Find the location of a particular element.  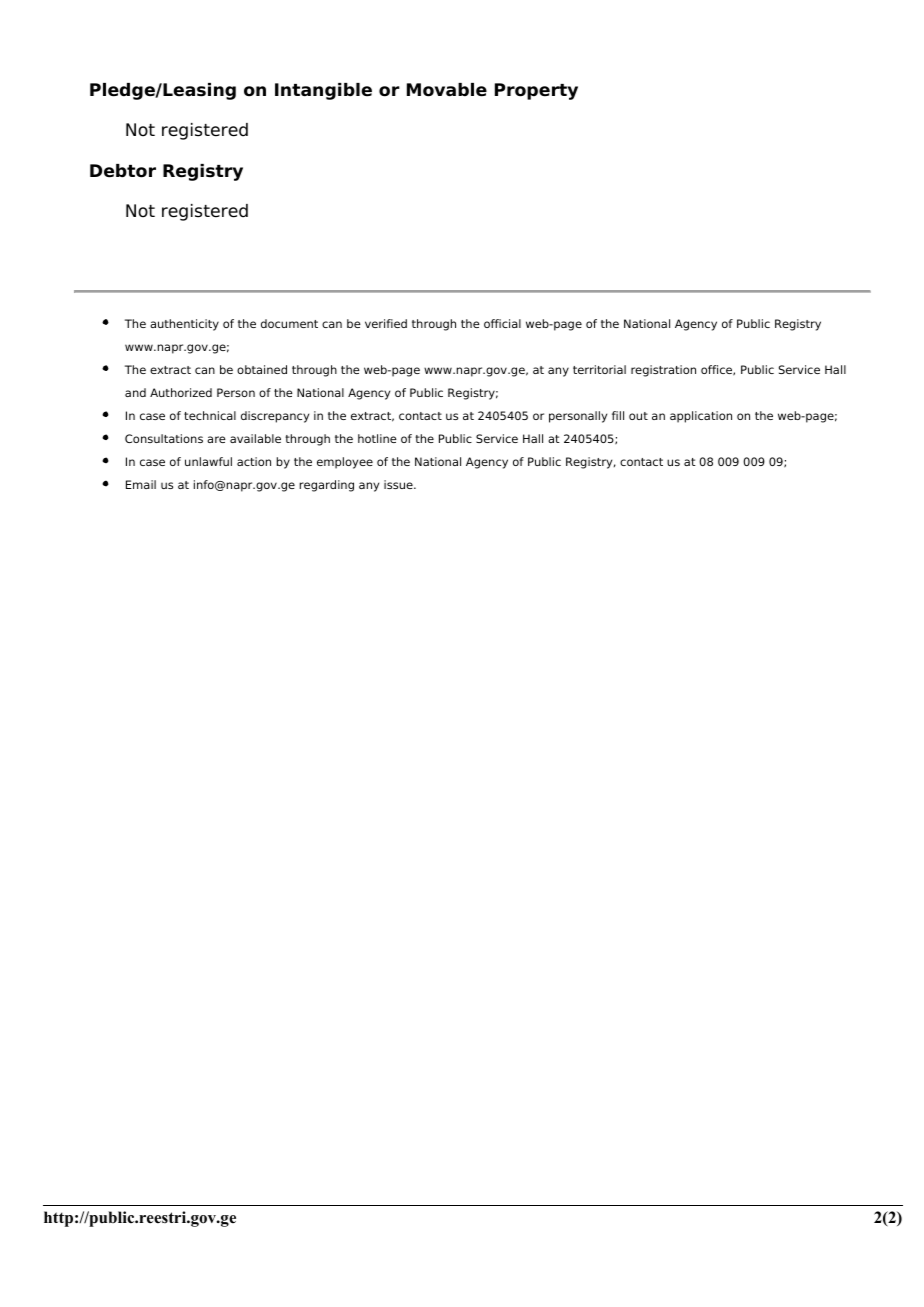

verified is located at coordinates (386, 323).
